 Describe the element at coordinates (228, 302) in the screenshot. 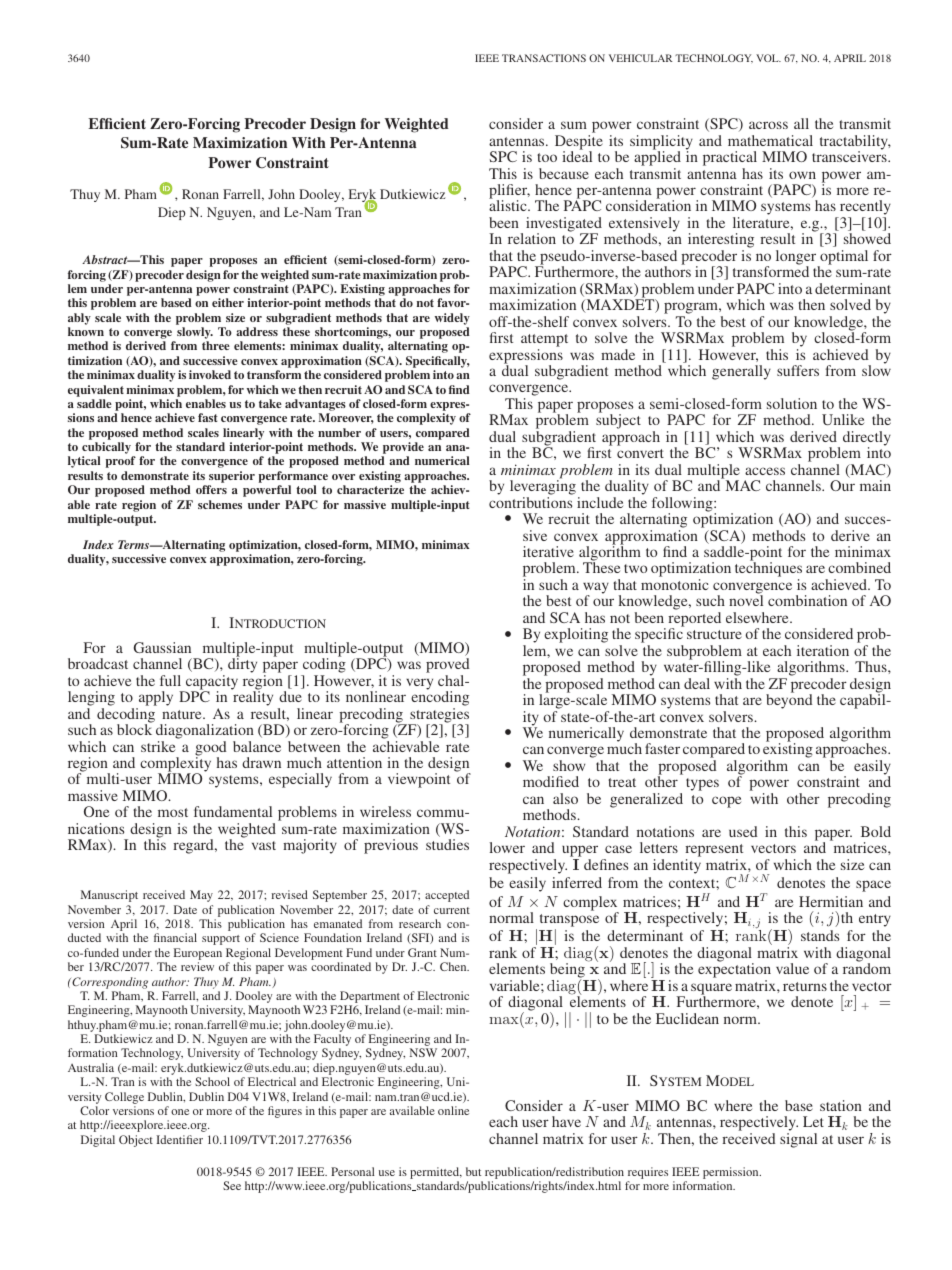

I see `either` at that location.
